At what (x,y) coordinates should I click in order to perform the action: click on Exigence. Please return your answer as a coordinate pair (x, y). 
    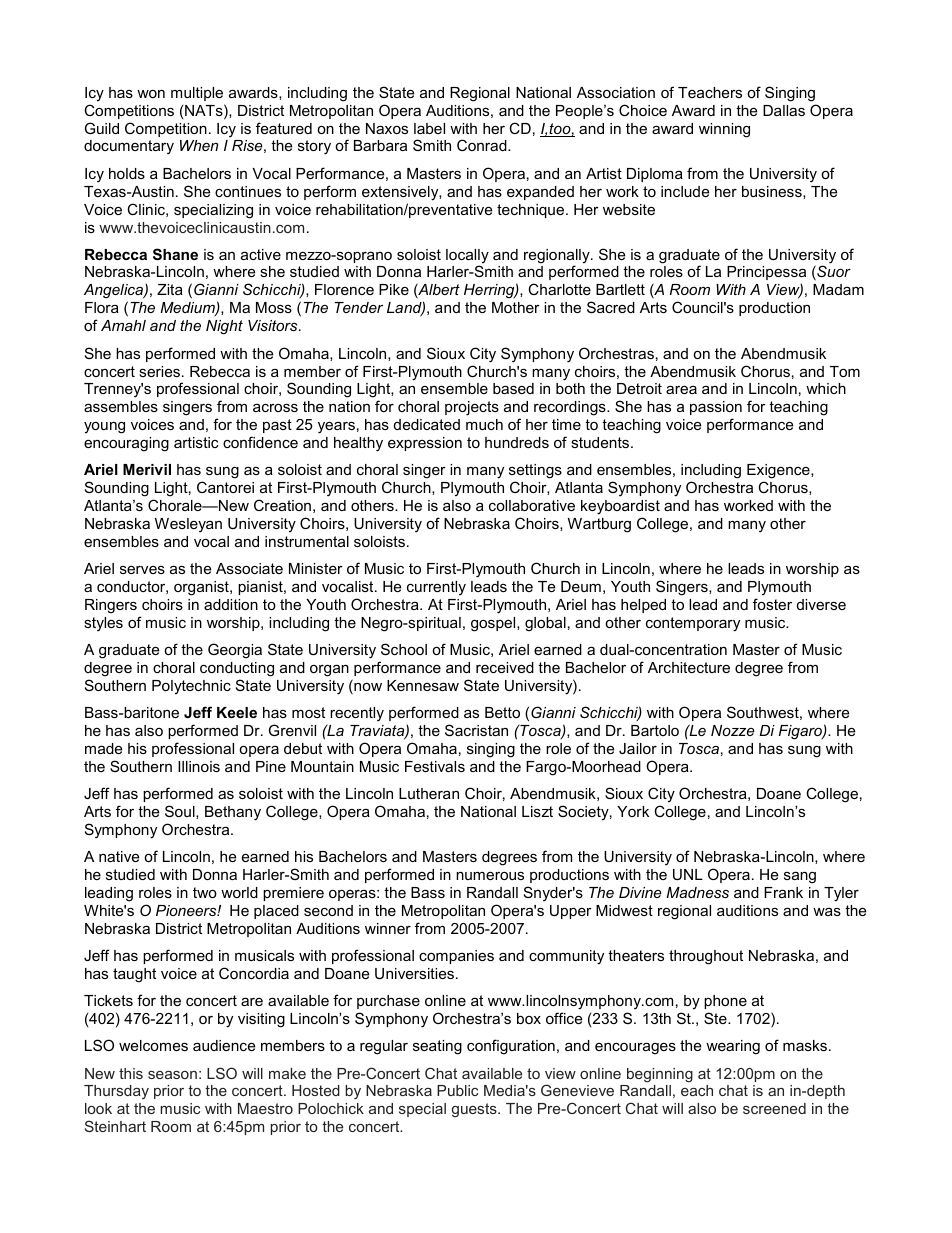
    Looking at the image, I should click on (779, 473).
